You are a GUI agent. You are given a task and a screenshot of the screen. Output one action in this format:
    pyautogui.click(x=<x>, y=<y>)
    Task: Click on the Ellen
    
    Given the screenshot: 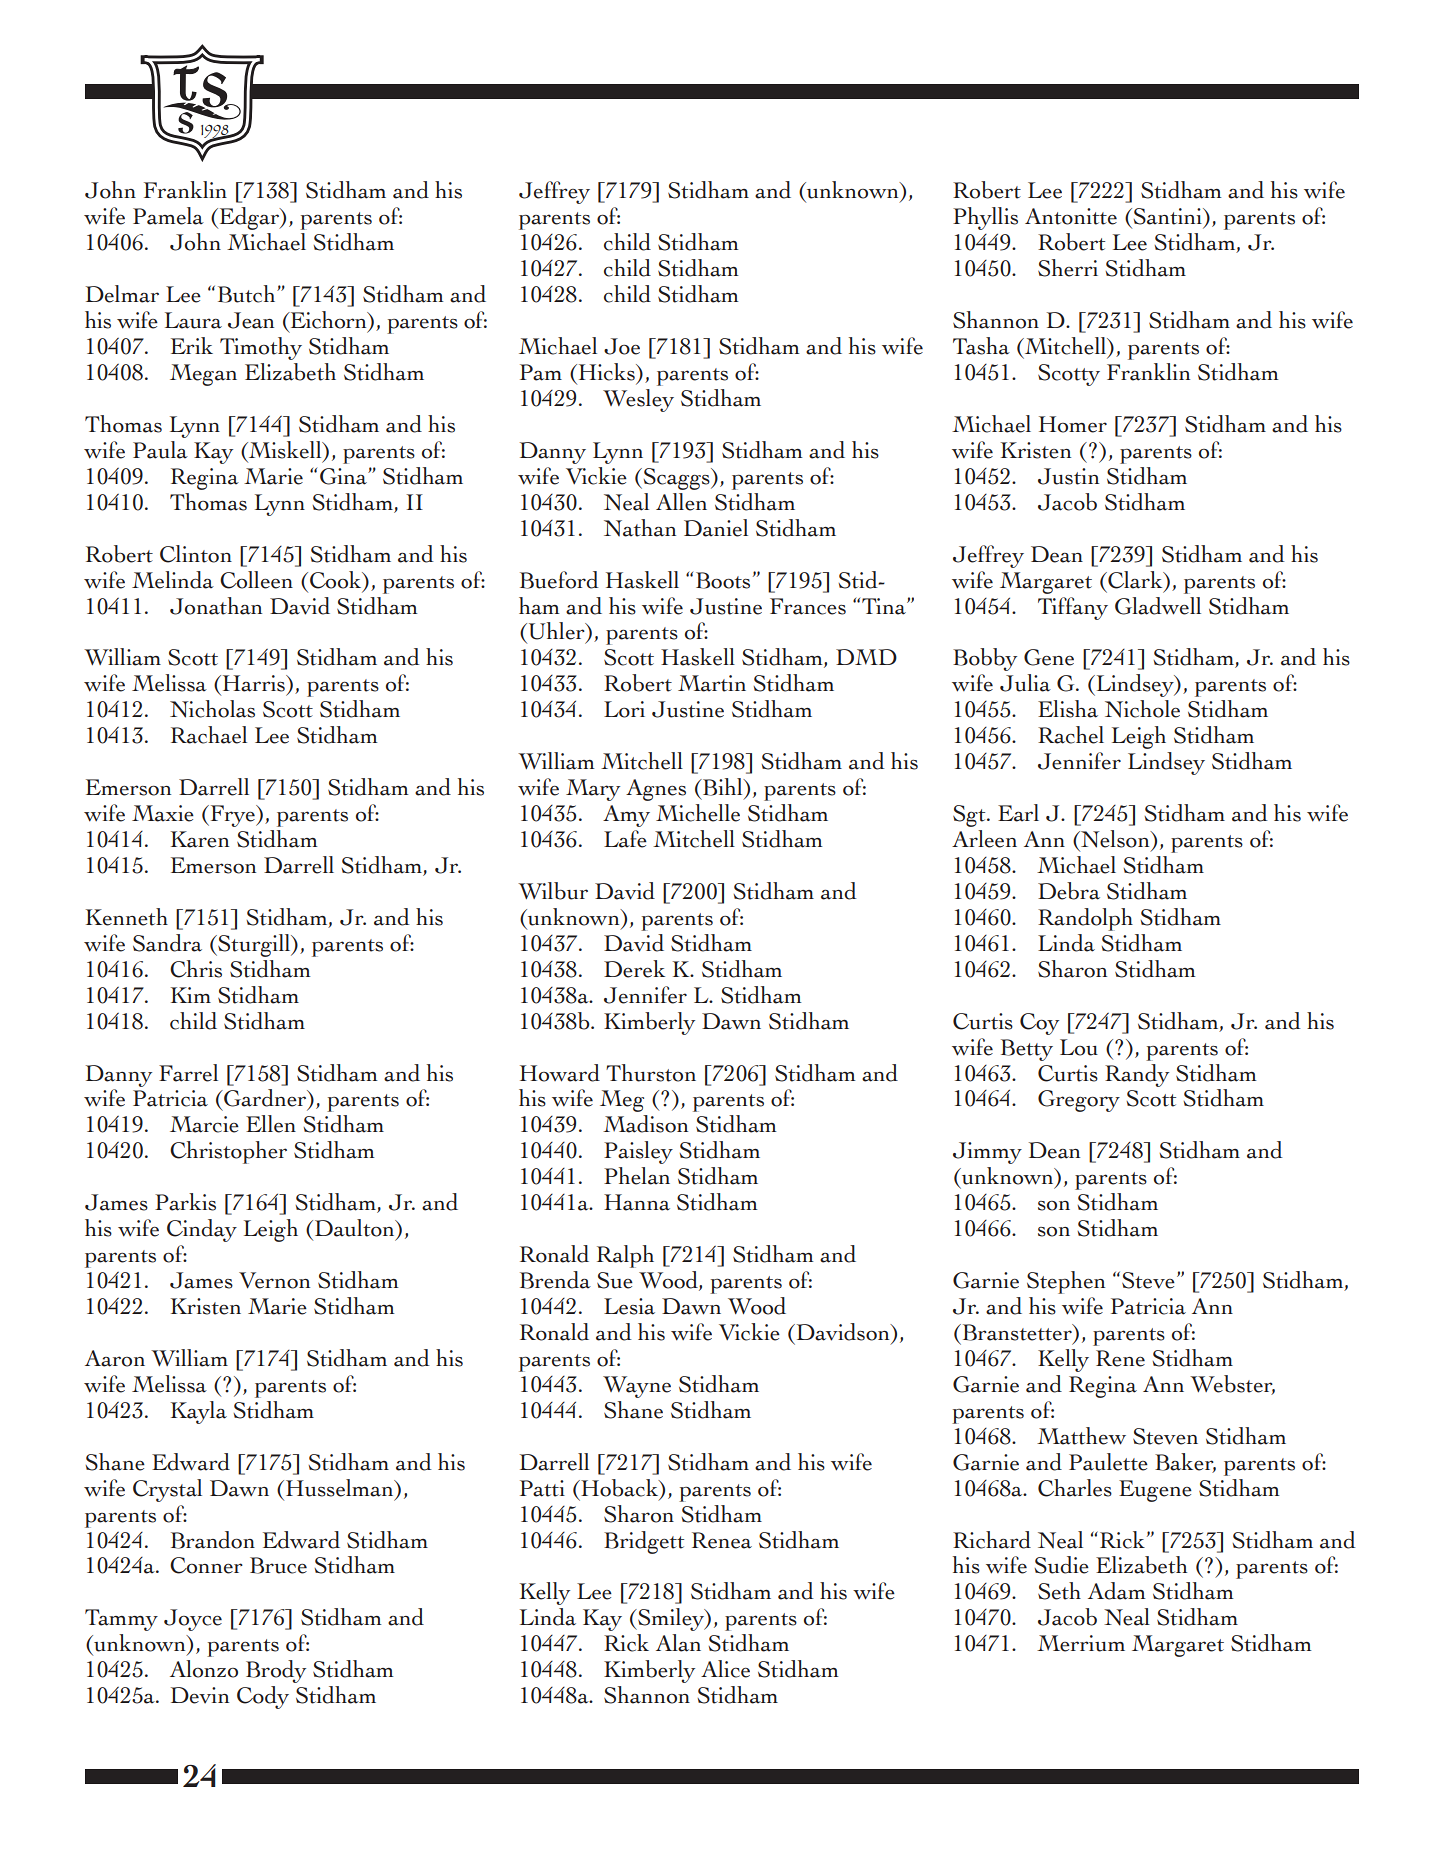 What is the action you would take?
    pyautogui.click(x=271, y=1124)
